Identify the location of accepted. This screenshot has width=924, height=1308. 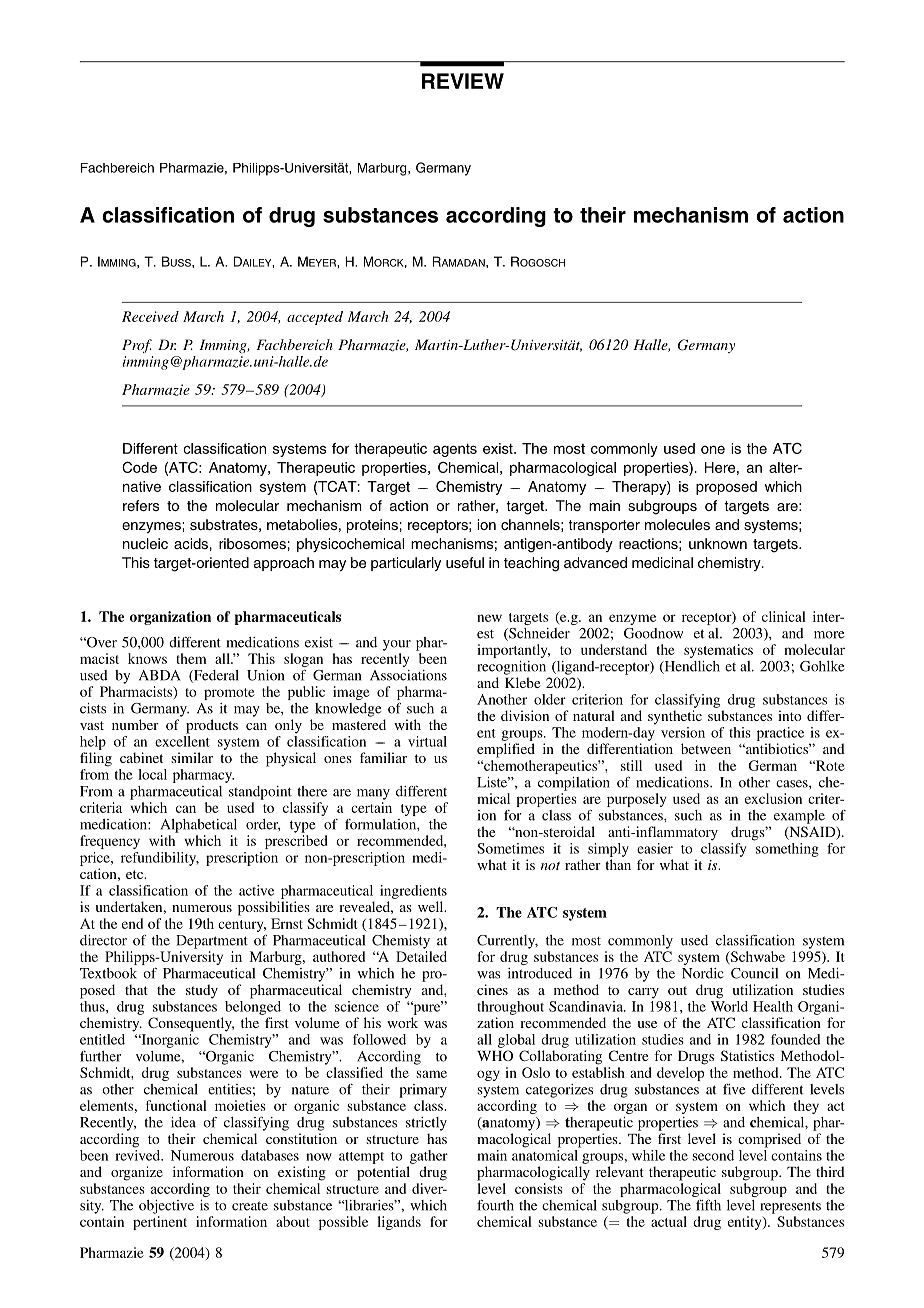
(315, 318).
